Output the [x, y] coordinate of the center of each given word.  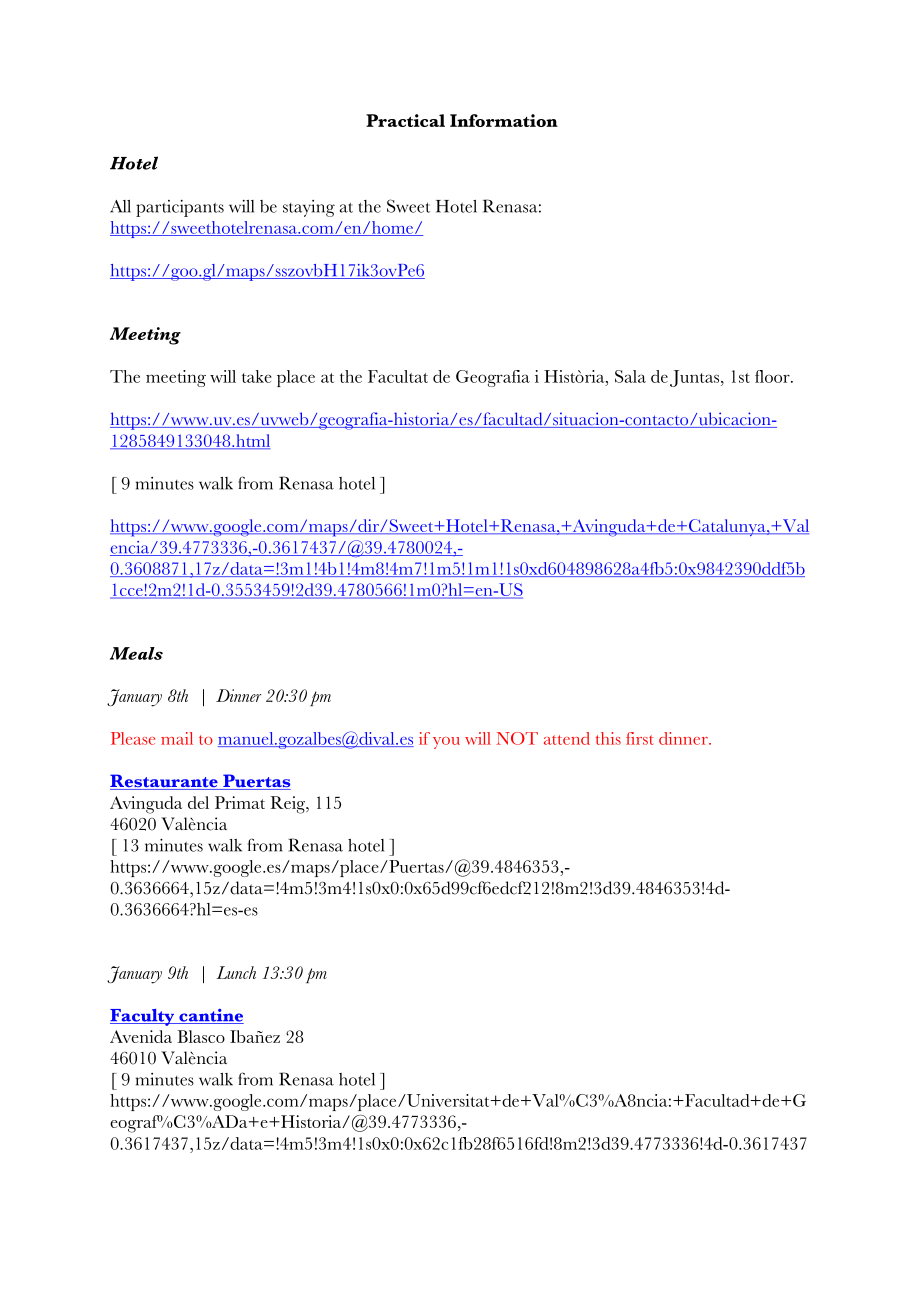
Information [504, 120]
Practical [405, 120]
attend [567, 738]
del [198, 802]
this [608, 738]
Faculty [143, 1017]
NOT [517, 738]
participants [180, 208]
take [257, 376]
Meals [136, 653]
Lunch [236, 972]
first [639, 738]
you [446, 743]
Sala [630, 376]
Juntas [696, 378]
